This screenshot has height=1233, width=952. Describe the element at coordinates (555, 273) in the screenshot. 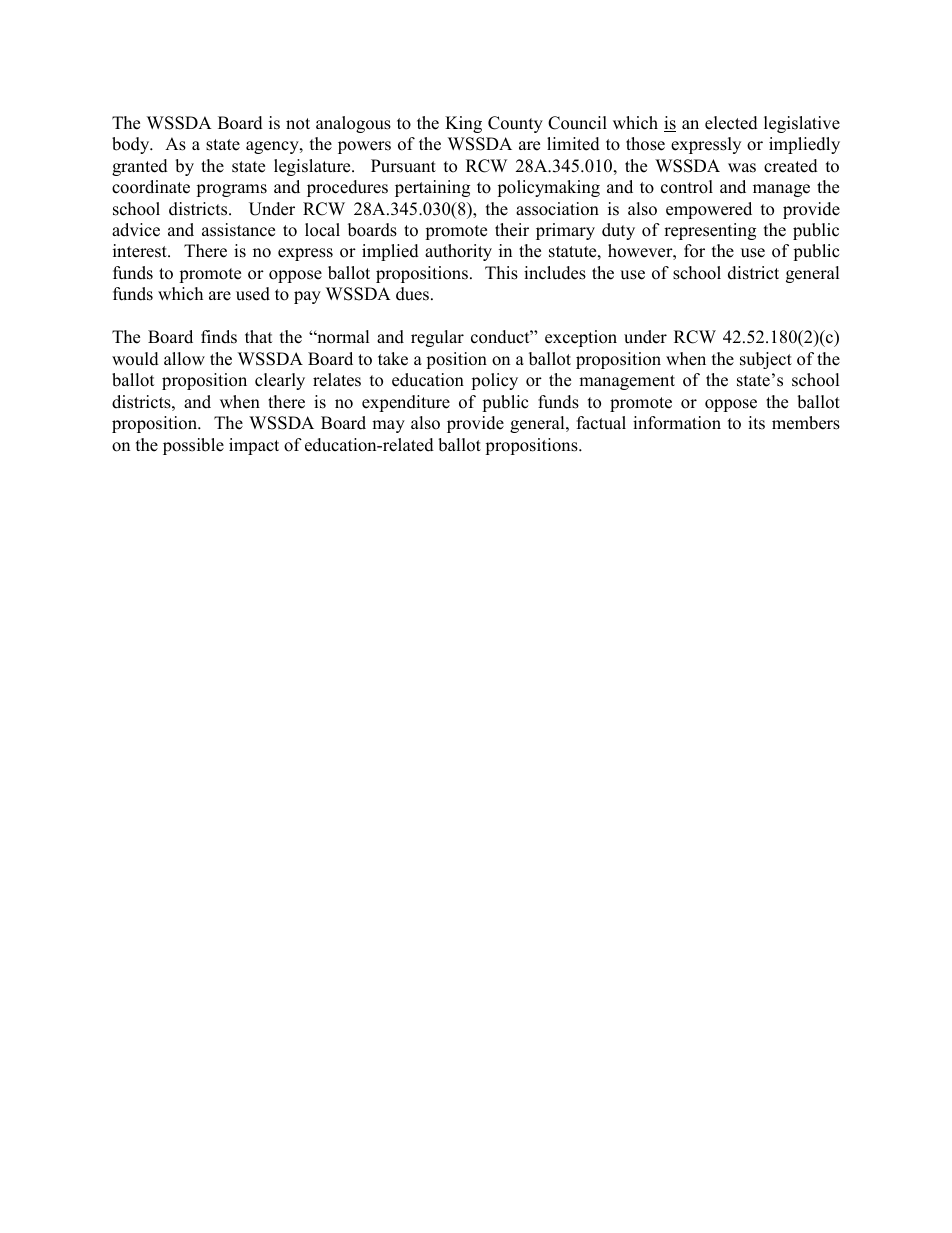

I see `includes` at that location.
